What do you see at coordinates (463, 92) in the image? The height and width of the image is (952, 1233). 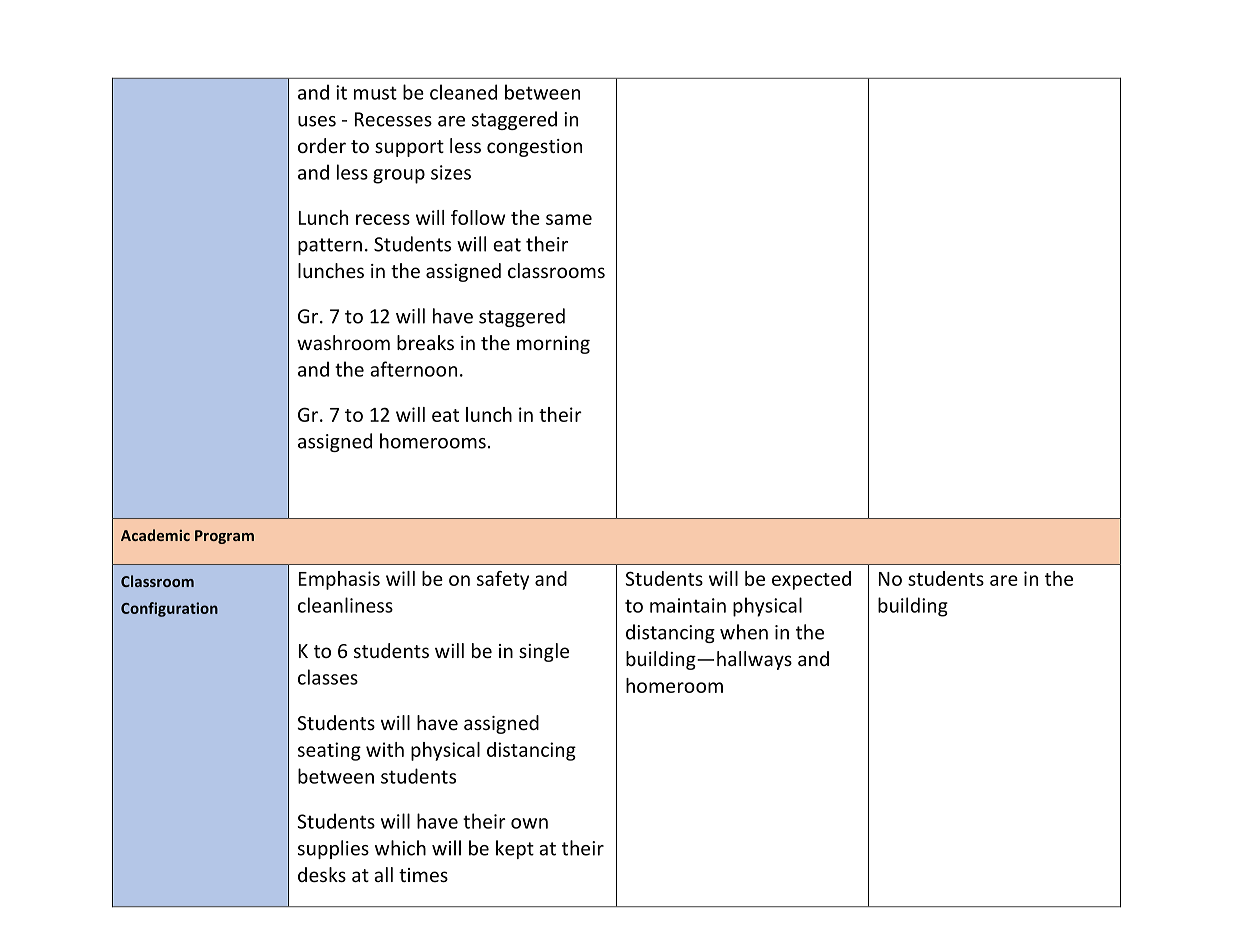 I see `cleaned` at bounding box center [463, 92].
